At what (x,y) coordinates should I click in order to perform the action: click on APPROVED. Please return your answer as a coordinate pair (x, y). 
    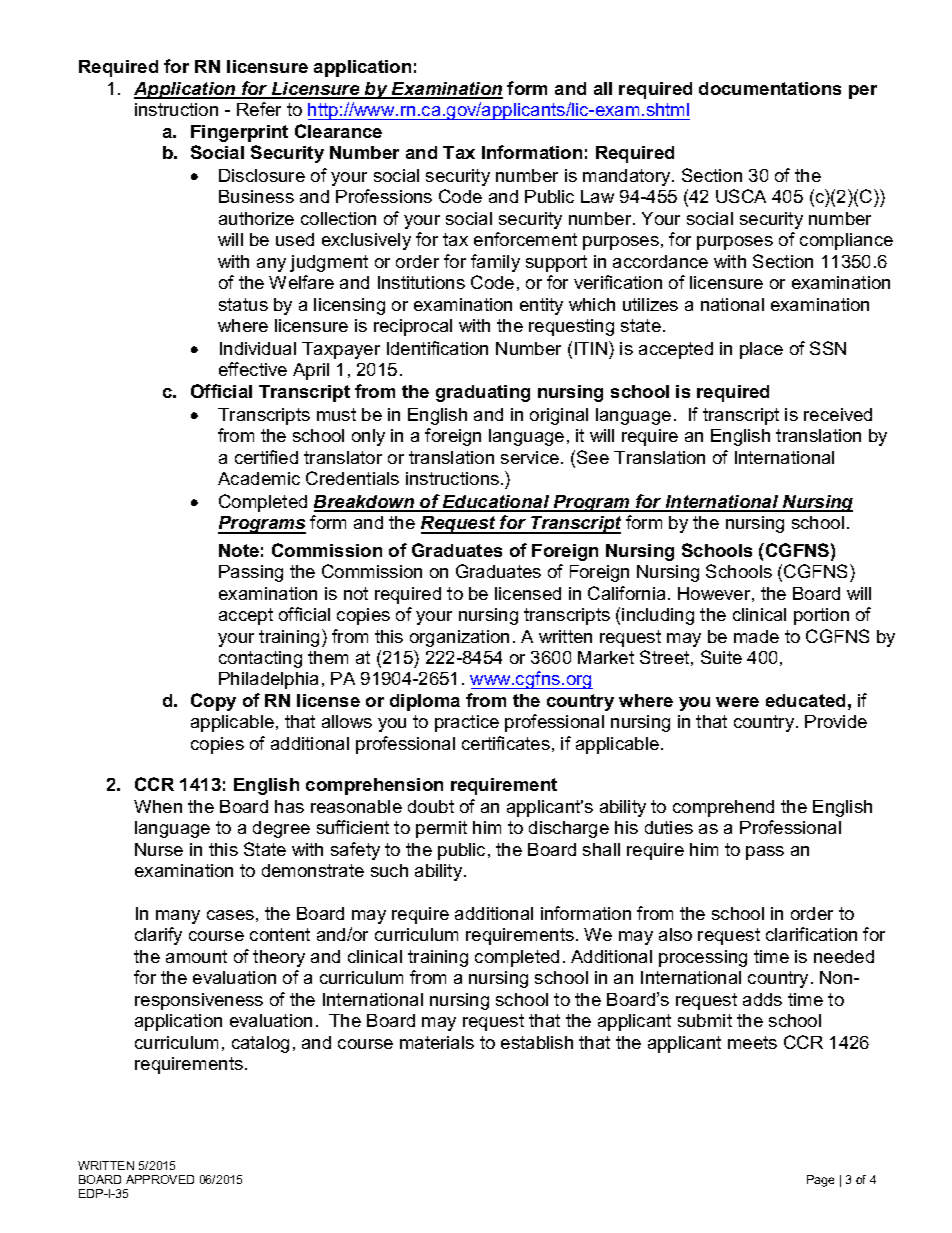
    Looking at the image, I should click on (160, 1179).
